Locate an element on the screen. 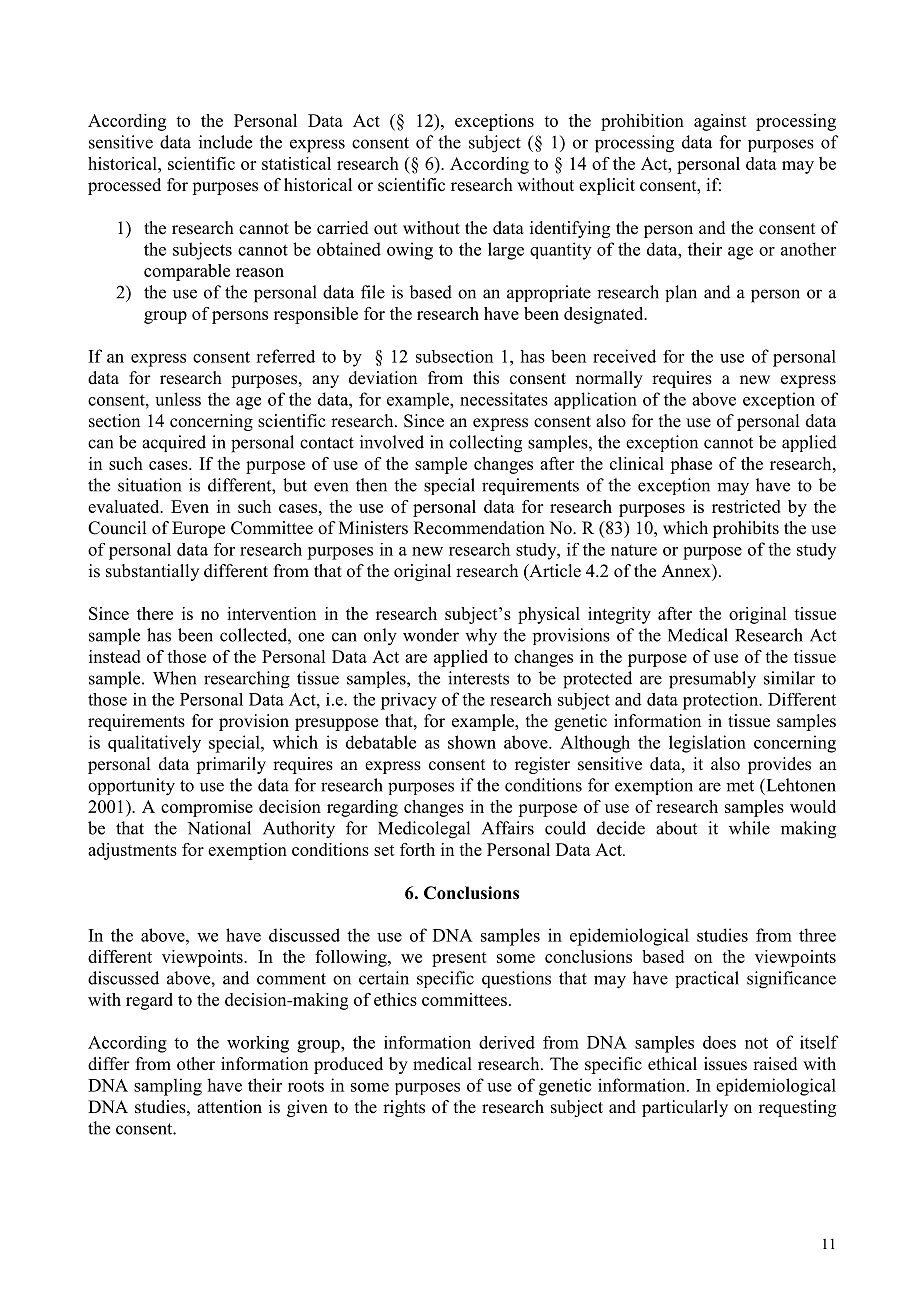 Image resolution: width=924 pixels, height=1308 pixels. against is located at coordinates (720, 122).
